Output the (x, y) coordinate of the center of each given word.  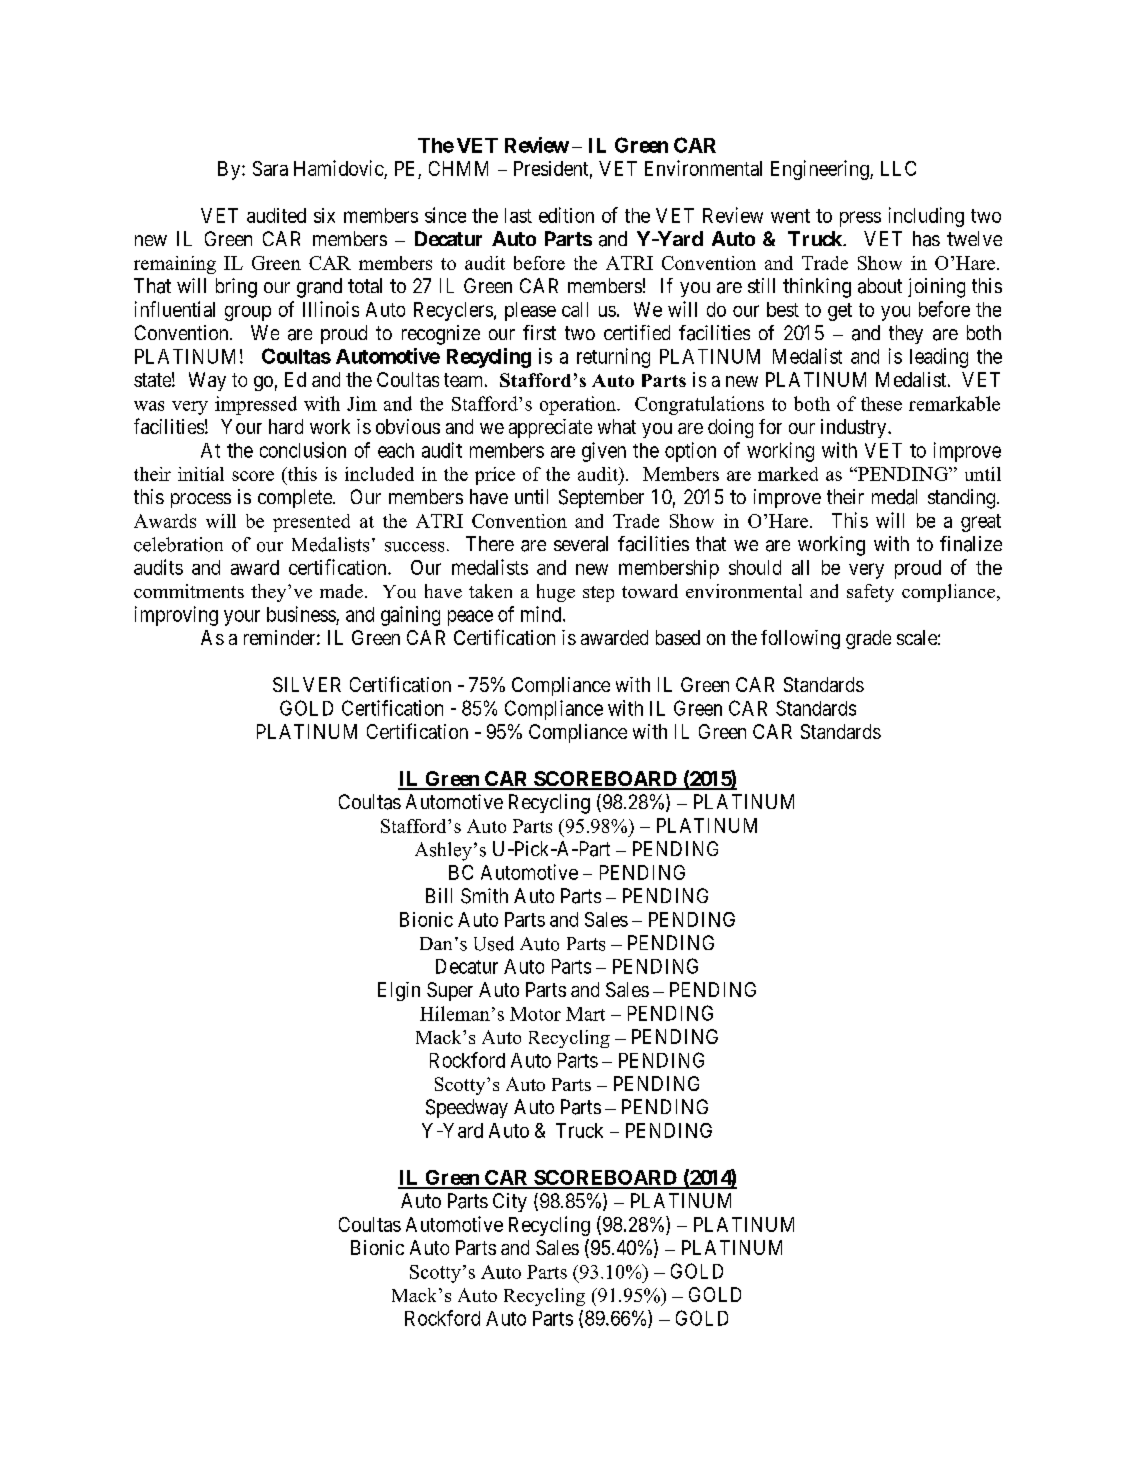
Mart (585, 1014)
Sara (270, 168)
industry (855, 428)
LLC (898, 168)
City (510, 1202)
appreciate (550, 428)
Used (494, 943)
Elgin (399, 991)
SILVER (307, 684)
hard (286, 426)
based (678, 637)
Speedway (467, 1108)
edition (566, 215)
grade (868, 639)
